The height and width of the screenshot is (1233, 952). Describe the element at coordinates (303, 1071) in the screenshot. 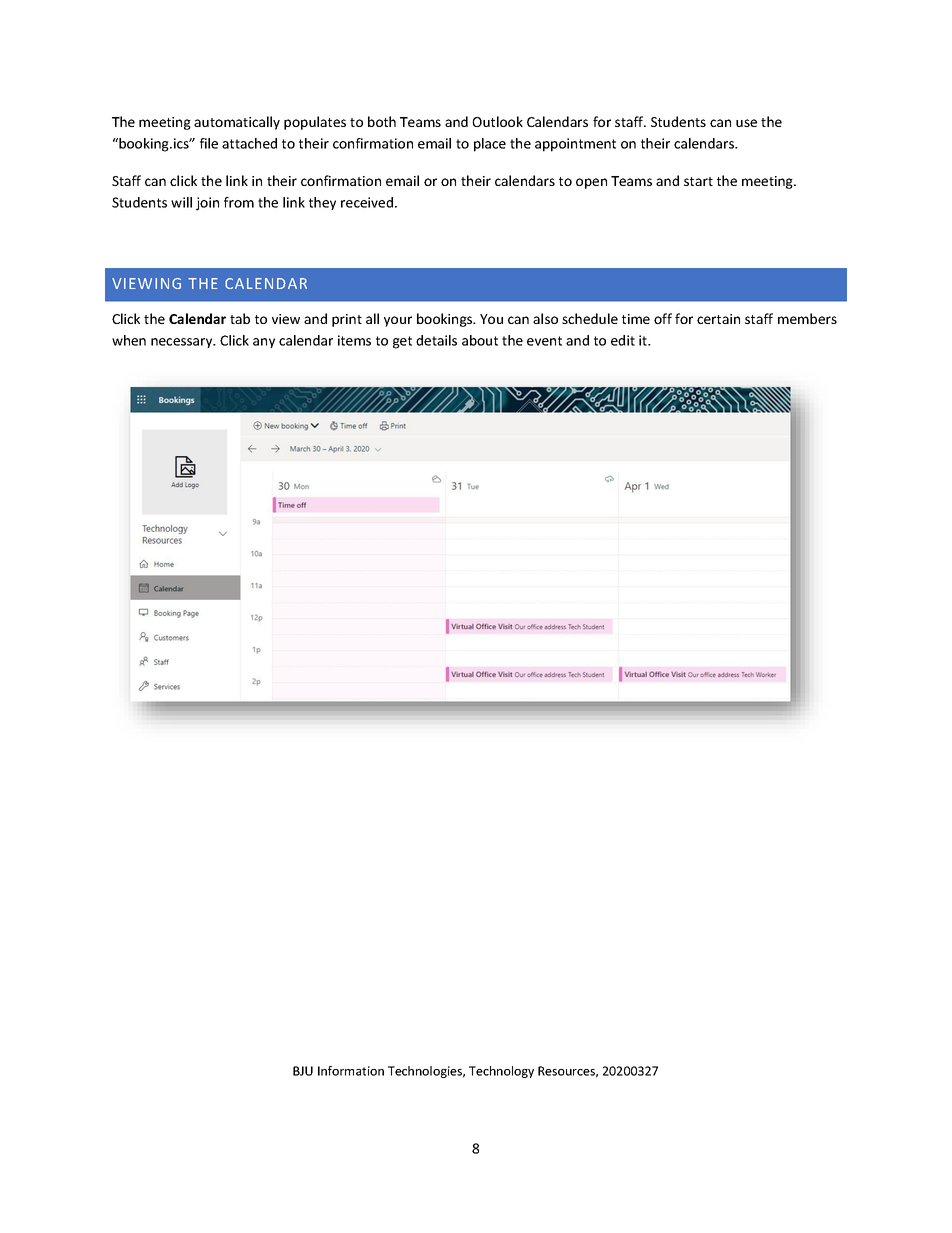

I see `BJU` at that location.
